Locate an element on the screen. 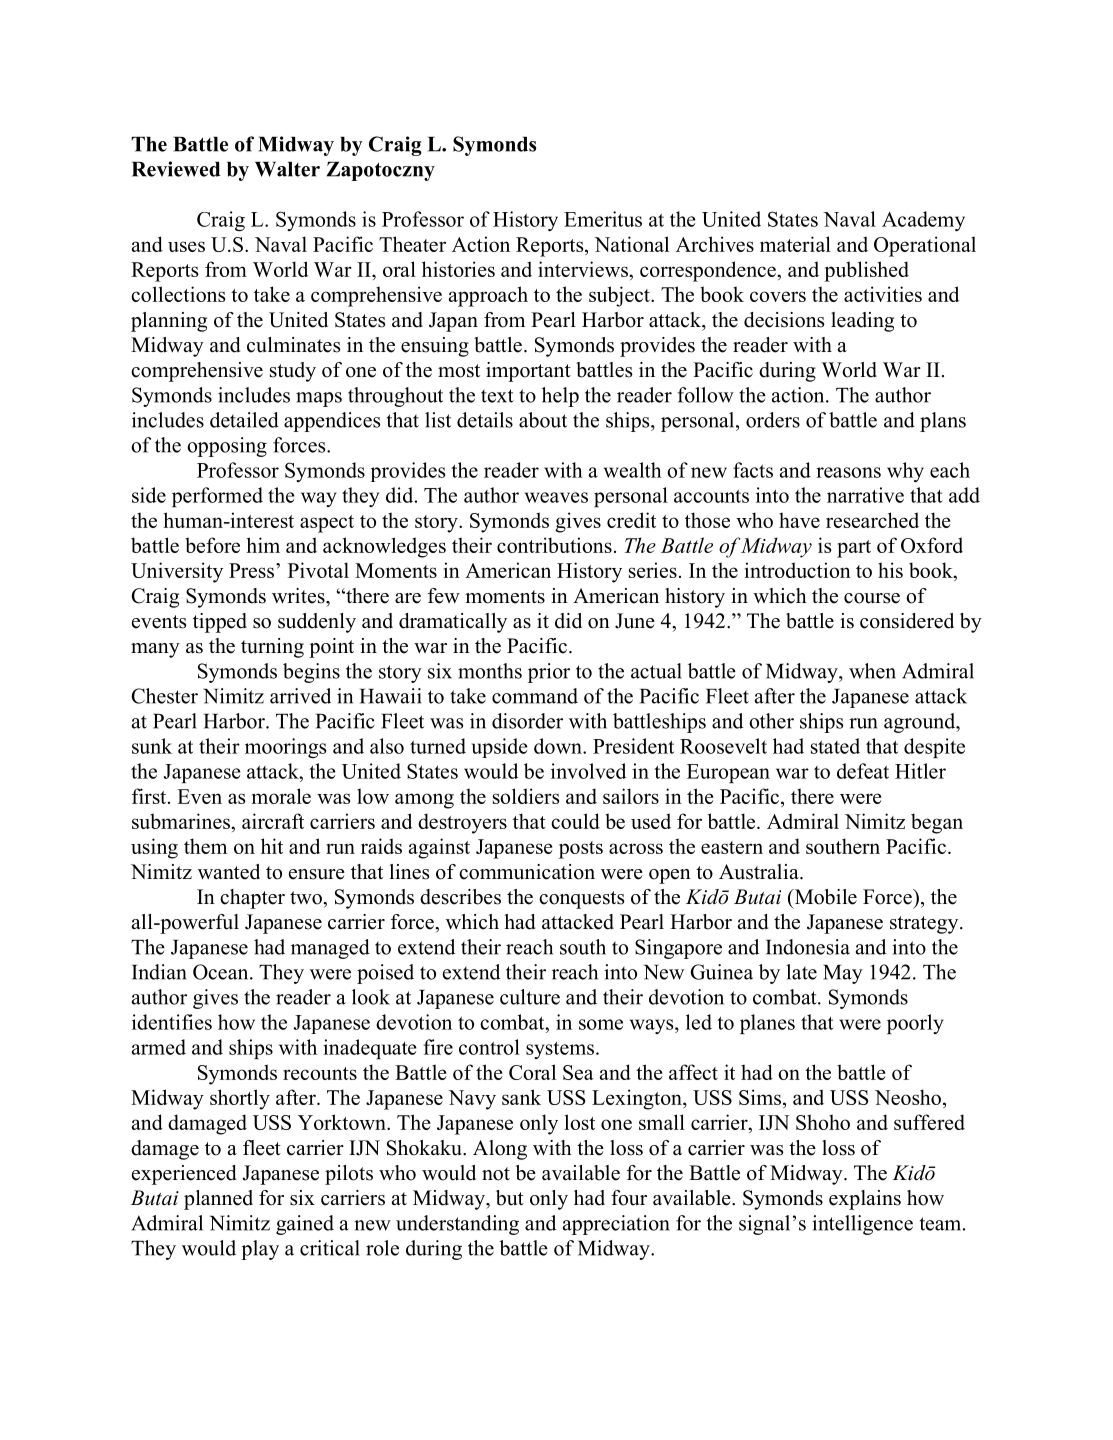  opposing is located at coordinates (227, 447).
